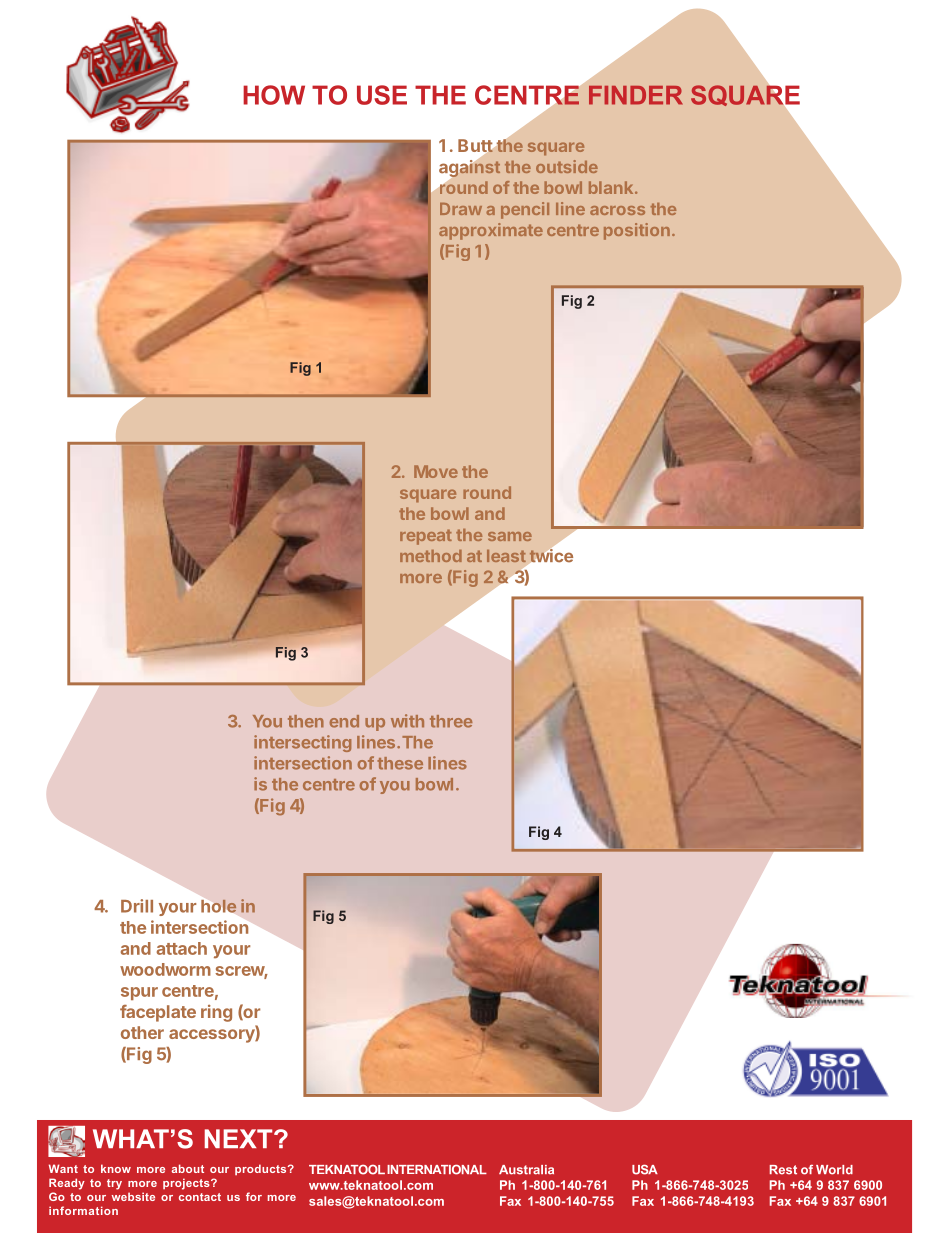 This screenshot has width=952, height=1233. What do you see at coordinates (436, 471) in the screenshot?
I see `Move` at bounding box center [436, 471].
